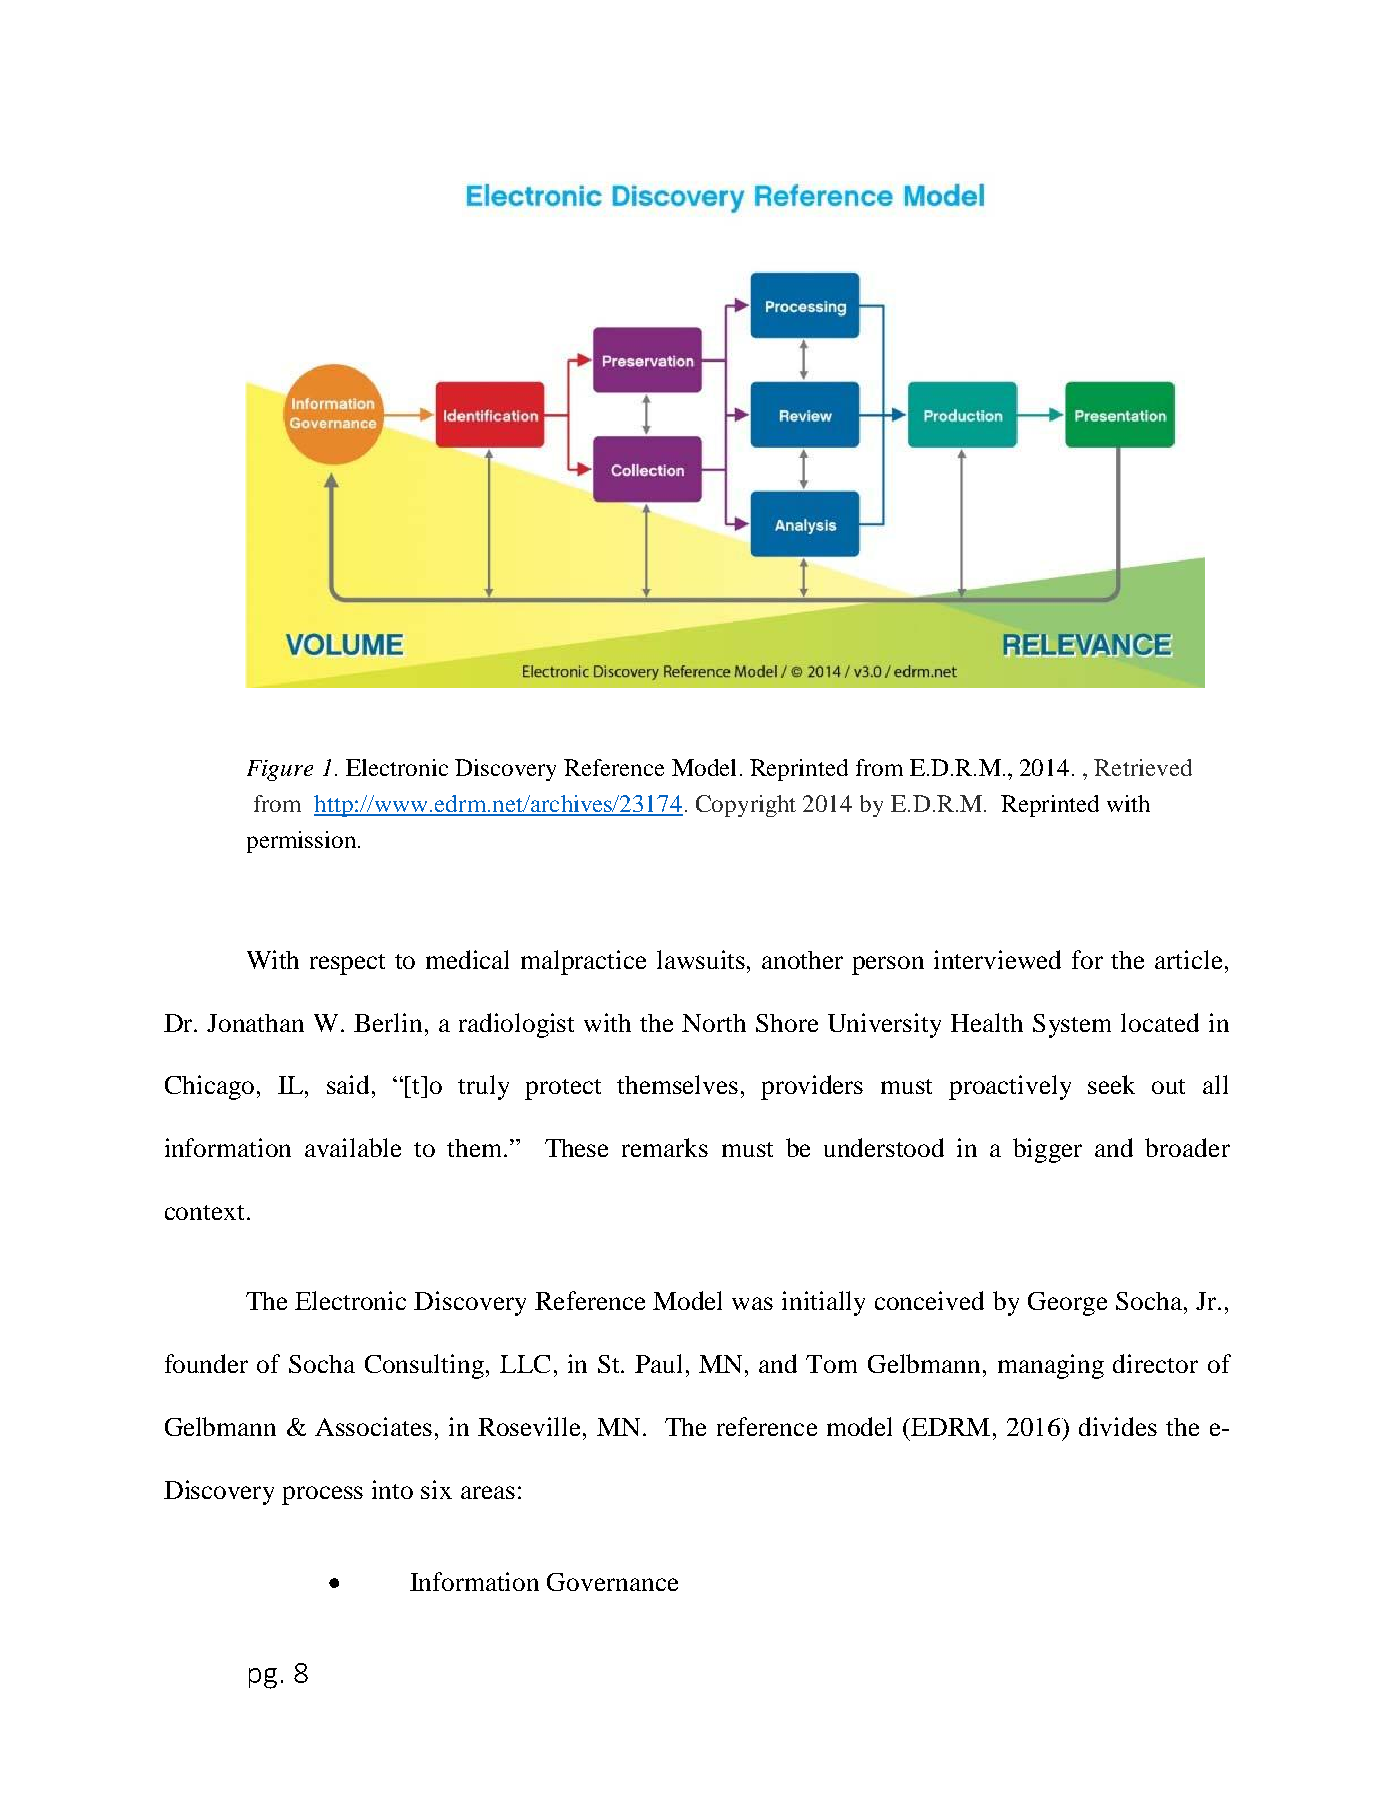  What do you see at coordinates (280, 770) in the image?
I see `Figure` at bounding box center [280, 770].
